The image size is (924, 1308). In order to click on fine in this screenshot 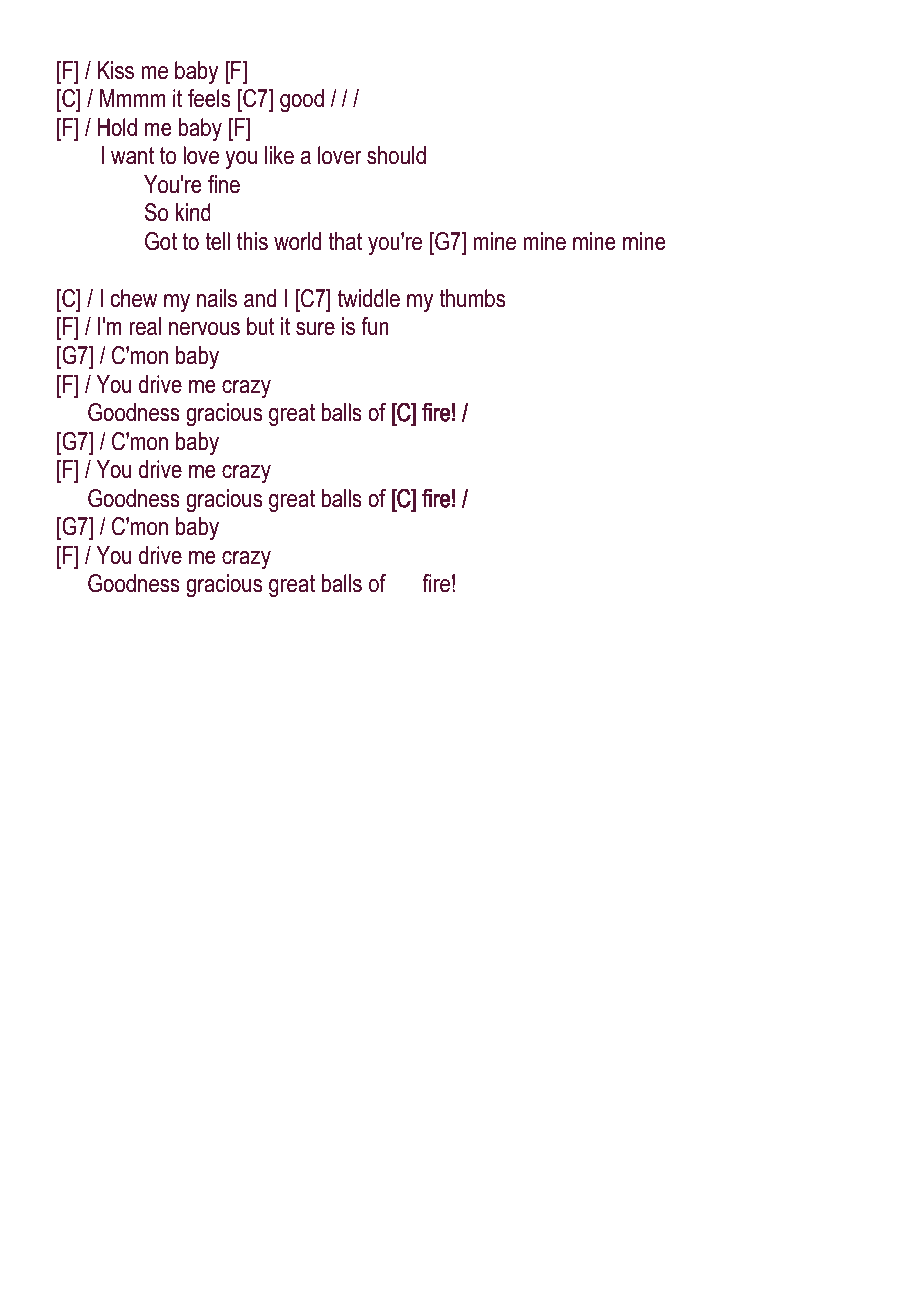, I will do `click(224, 184)`.
